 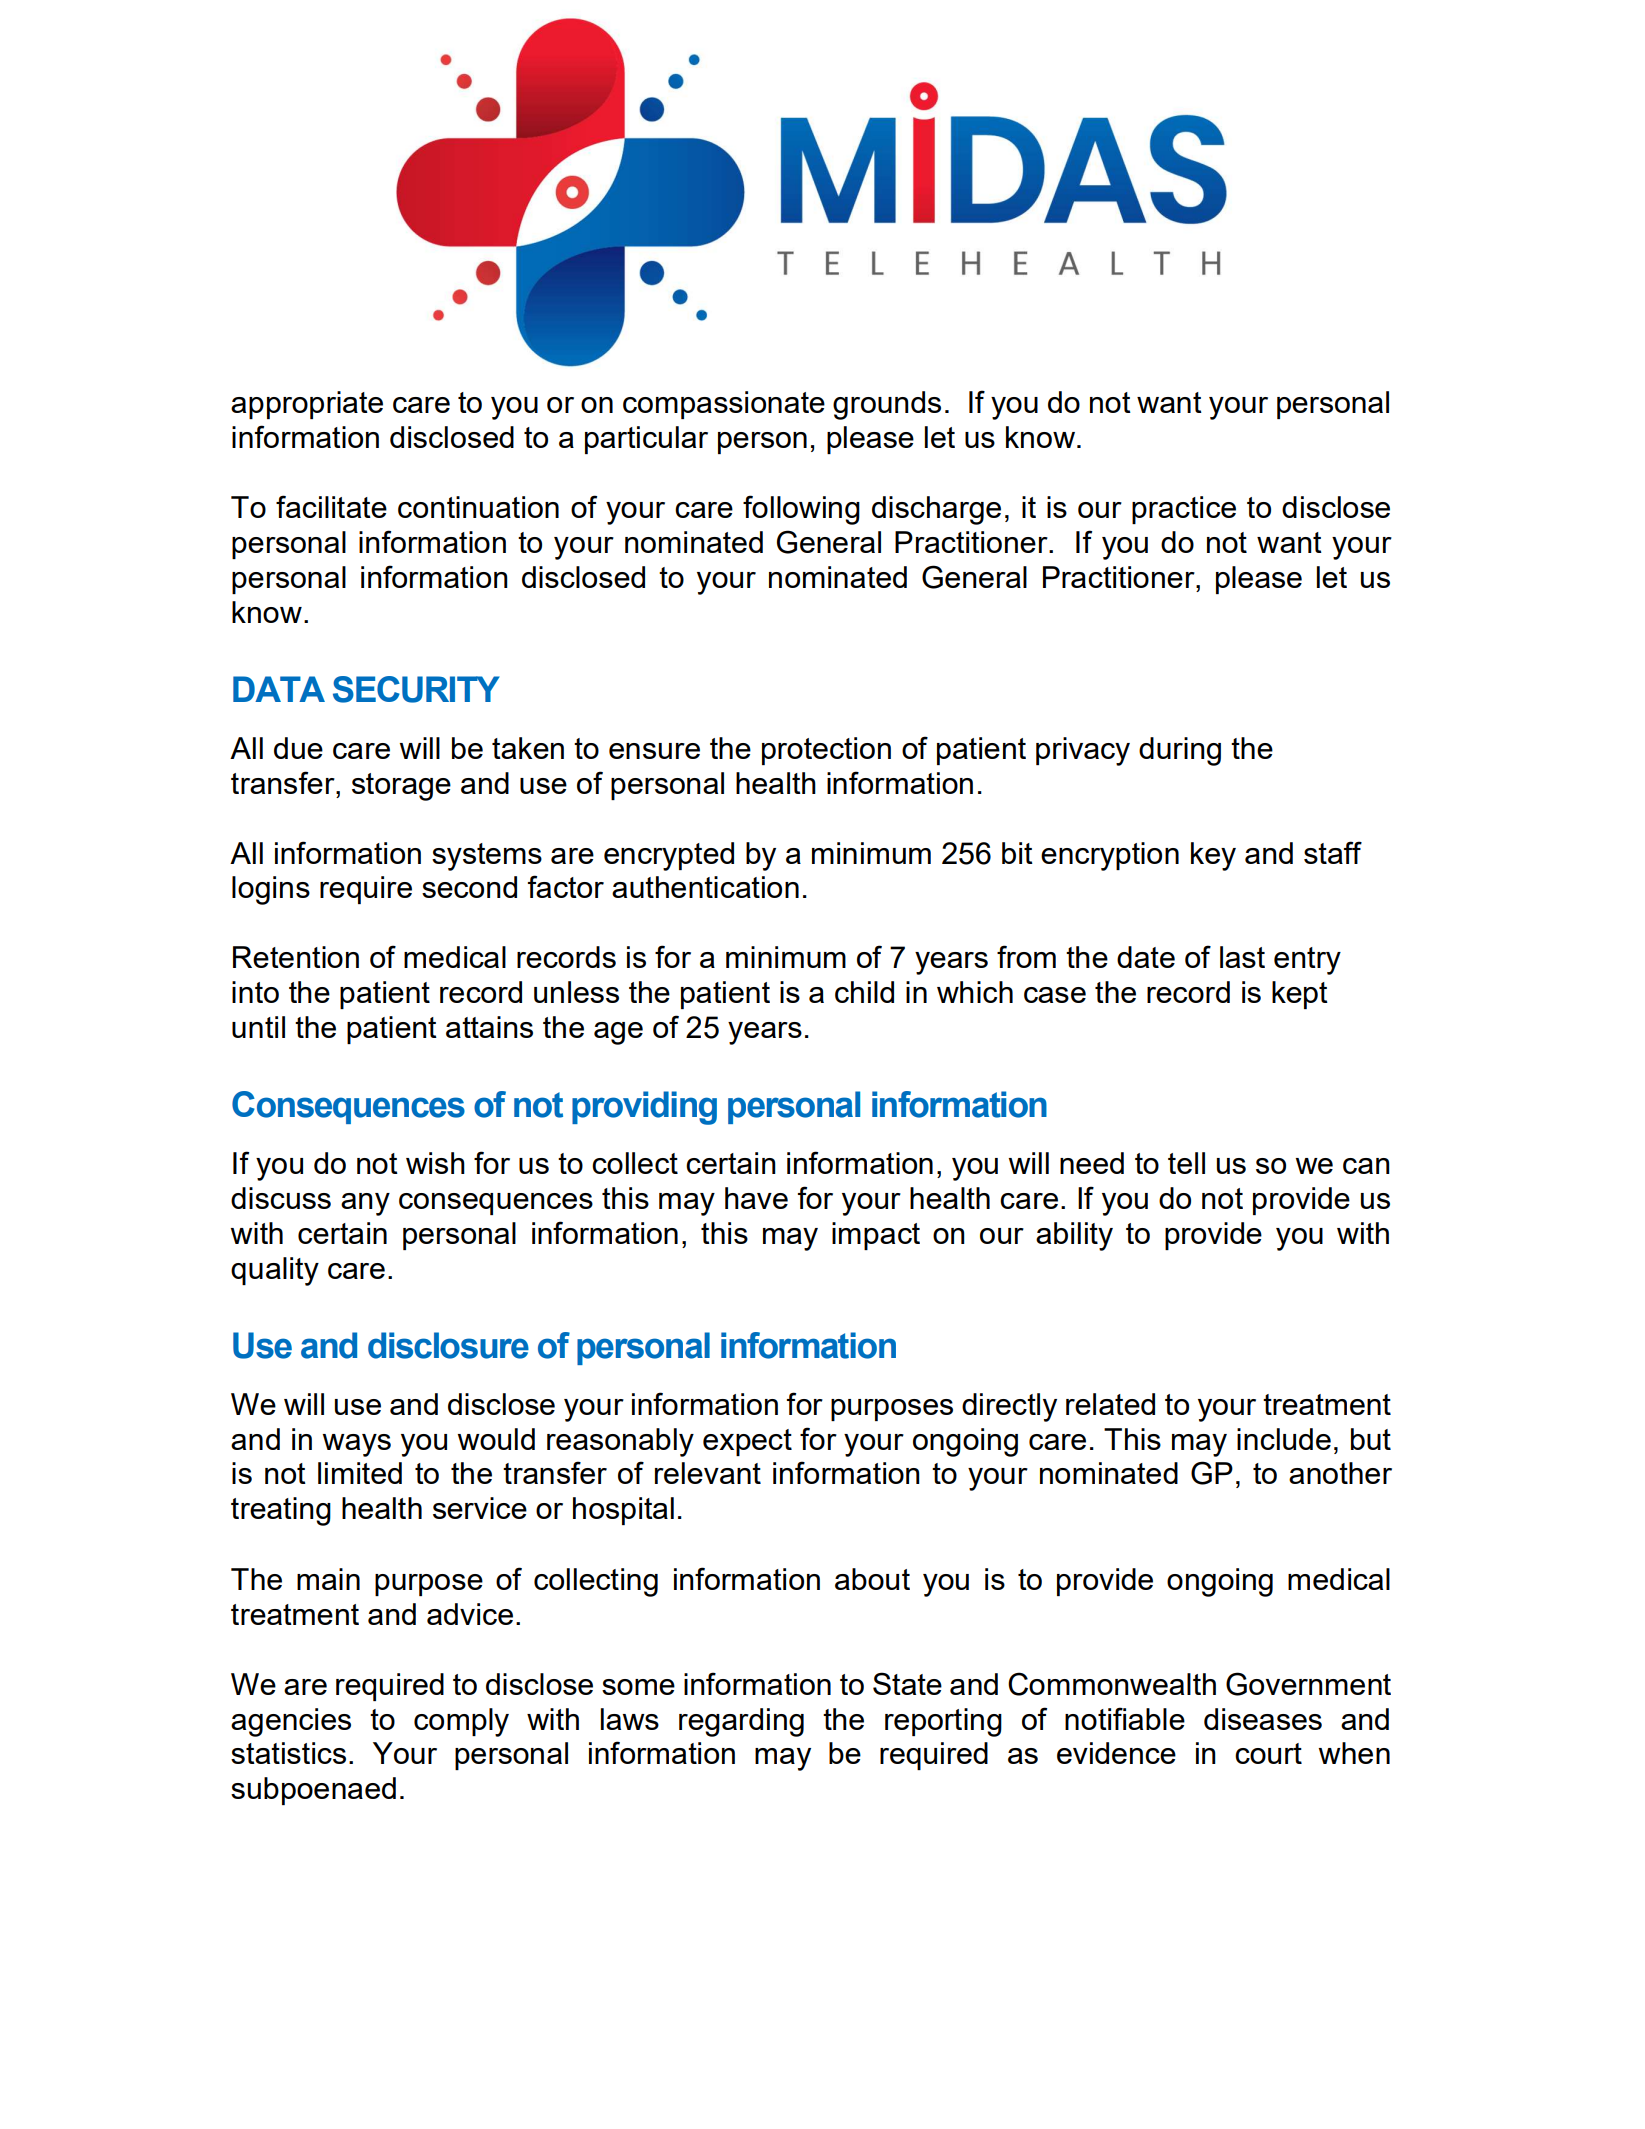 I want to click on comply, so click(x=461, y=1722).
